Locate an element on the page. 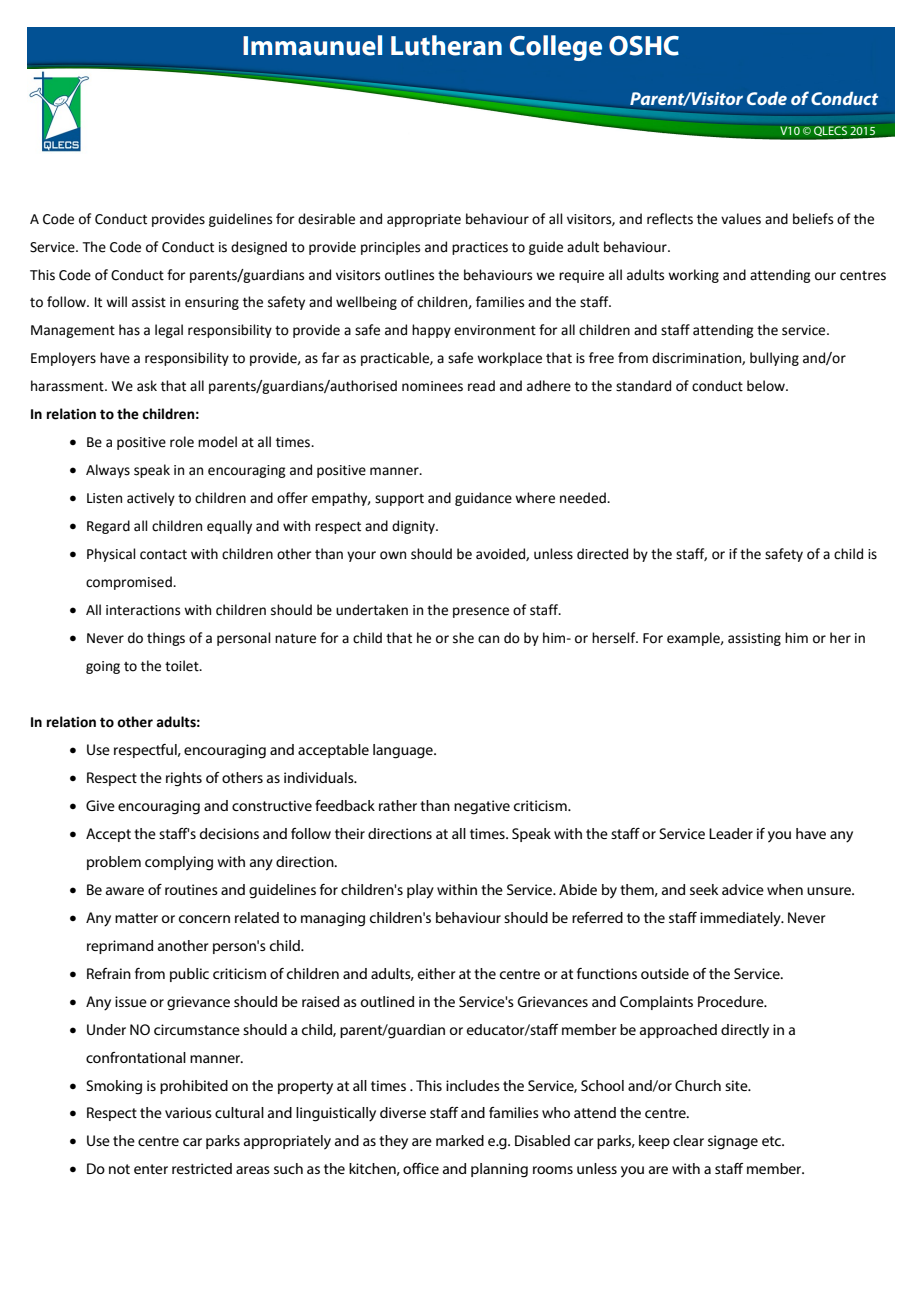 Image resolution: width=924 pixels, height=1308 pixels. Leader is located at coordinates (731, 833).
